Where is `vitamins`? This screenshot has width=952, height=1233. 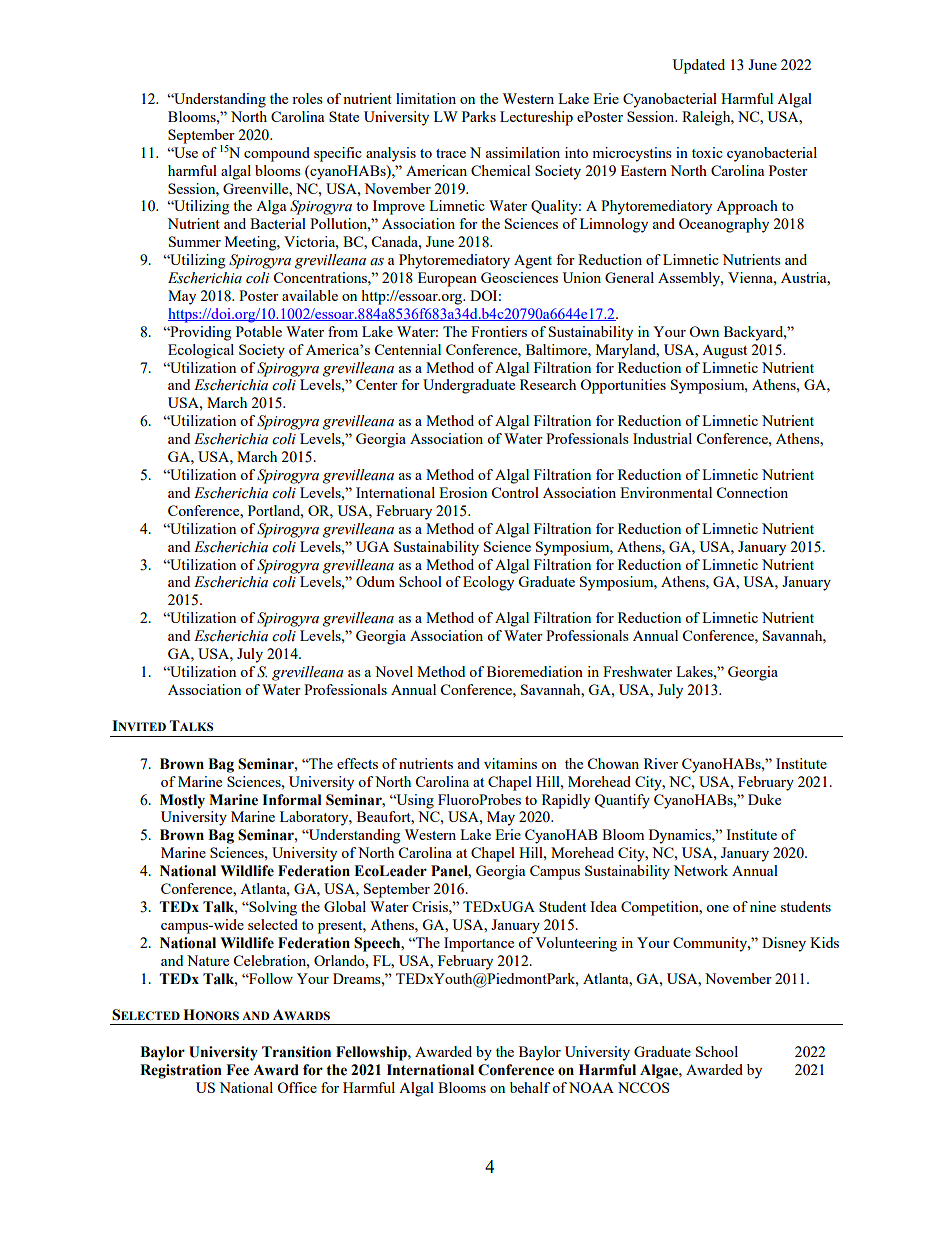
vitamins is located at coordinates (510, 763).
